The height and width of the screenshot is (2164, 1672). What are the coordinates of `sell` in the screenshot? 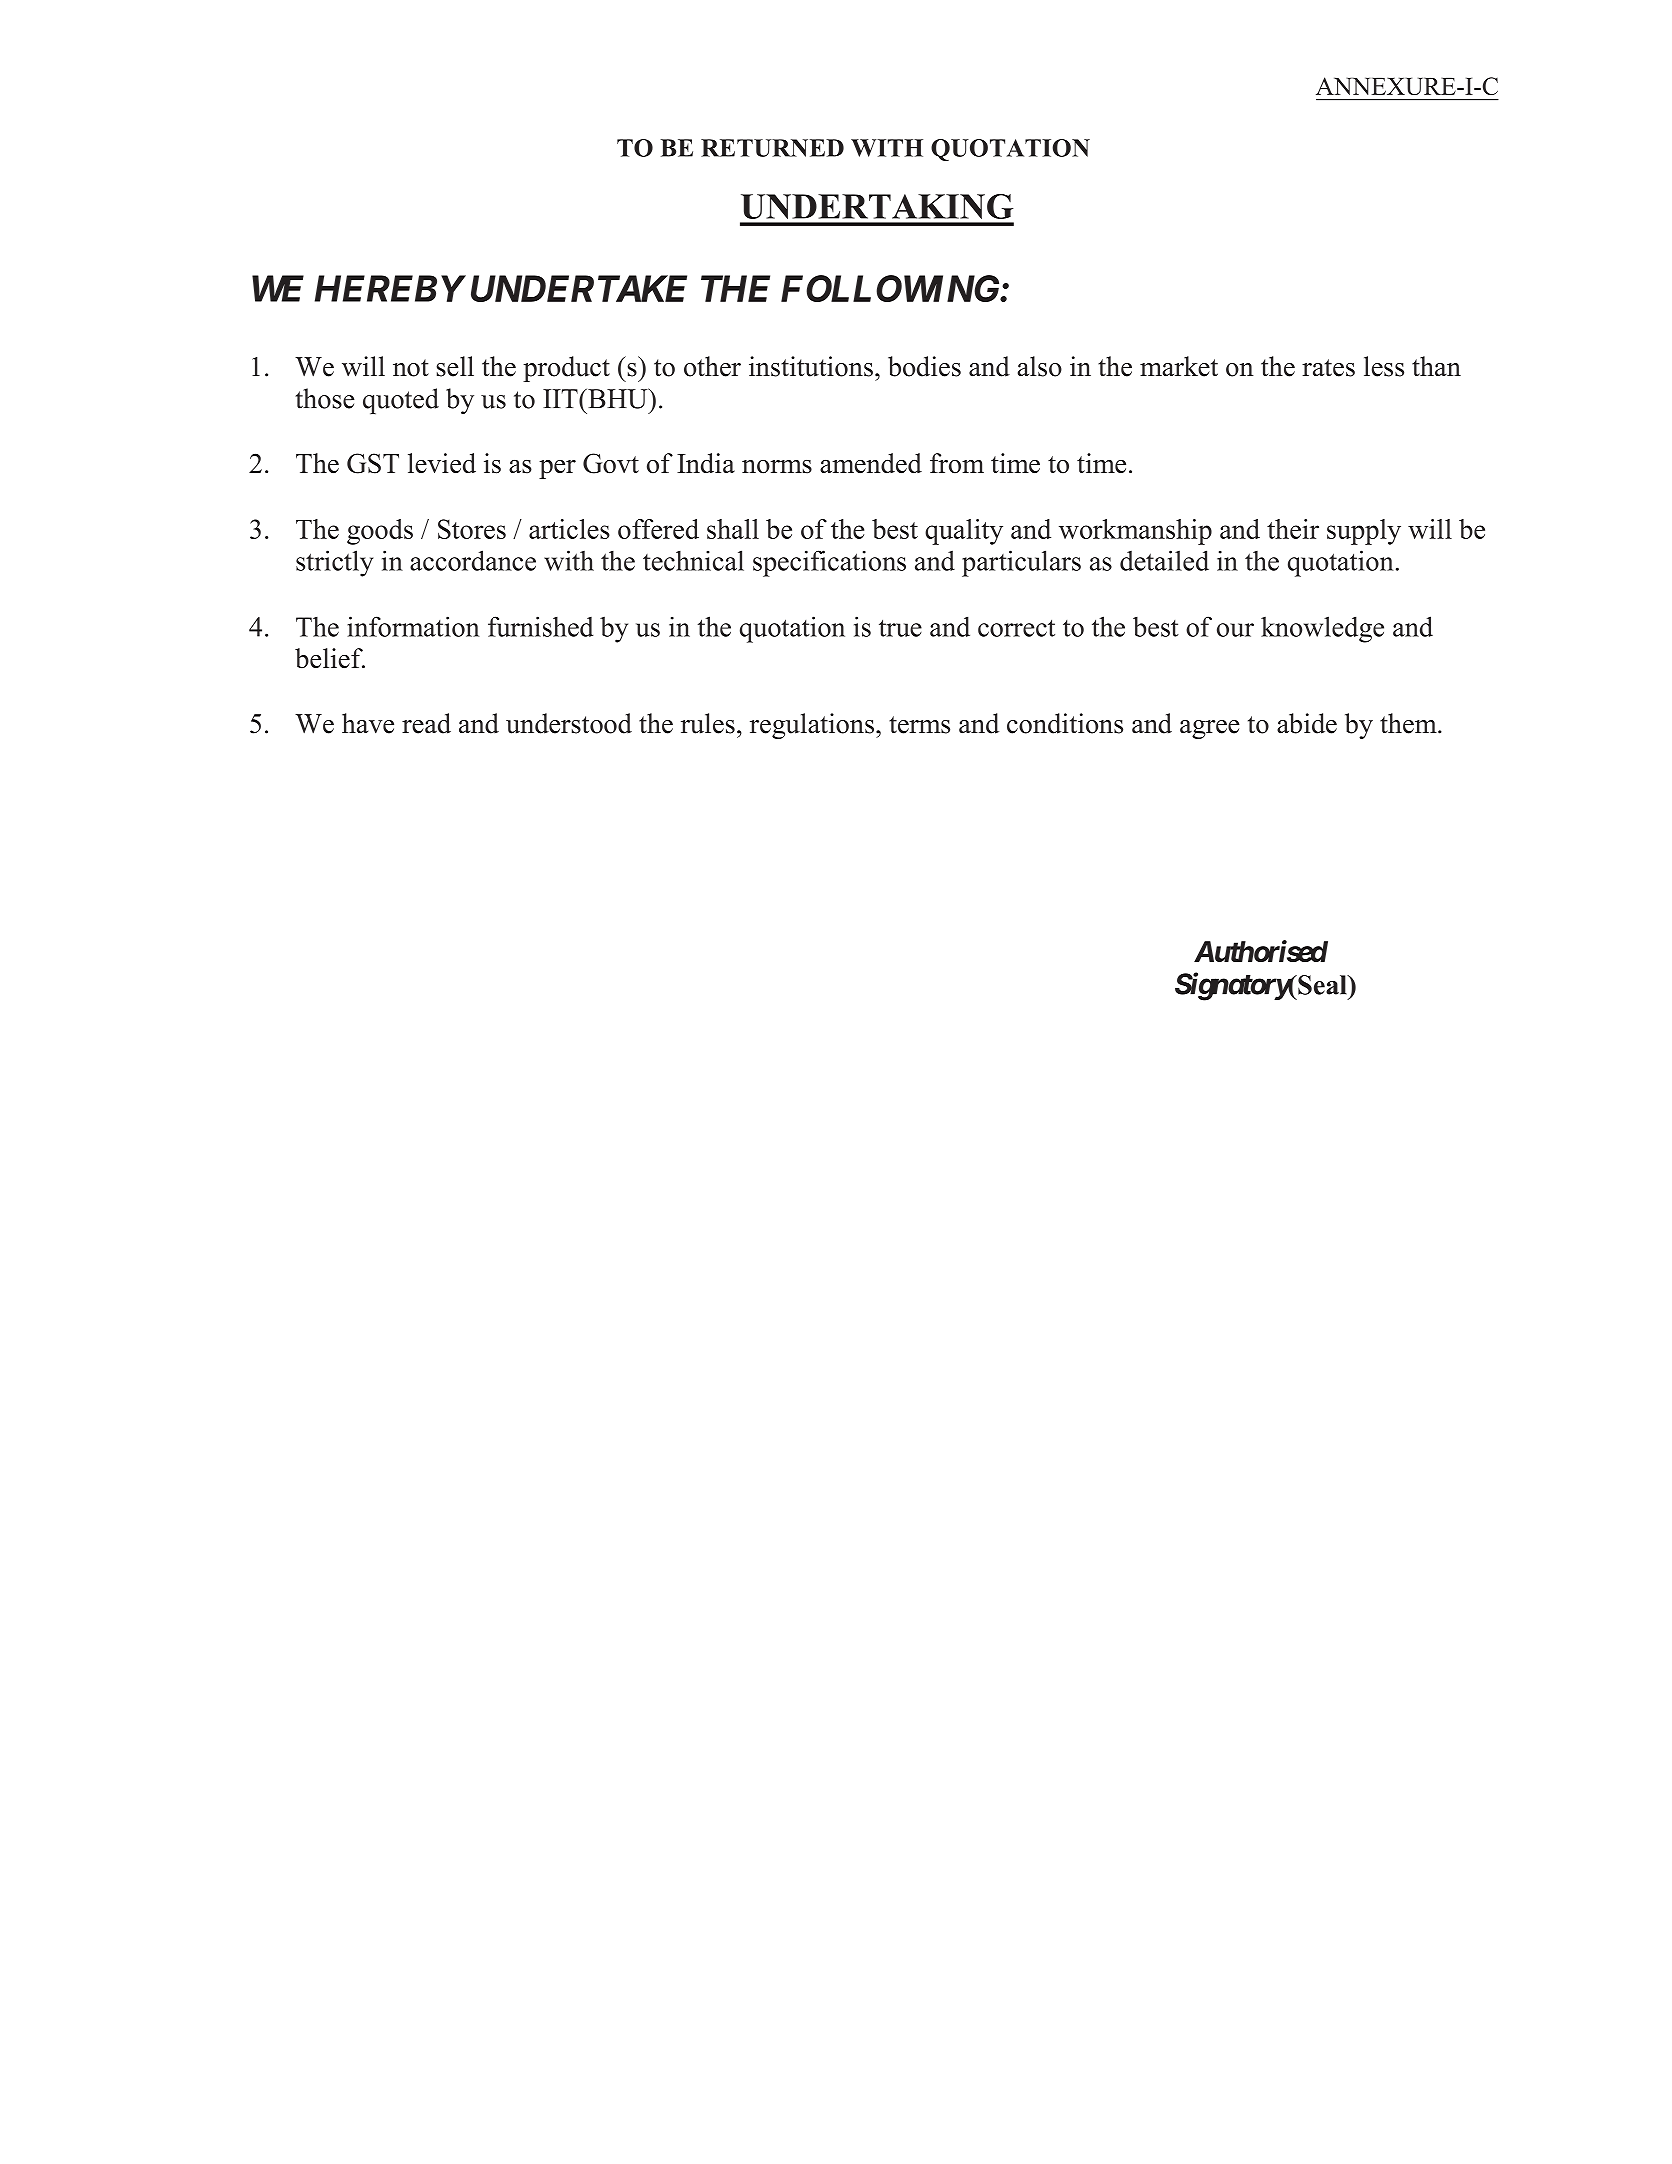 It's located at (455, 366).
